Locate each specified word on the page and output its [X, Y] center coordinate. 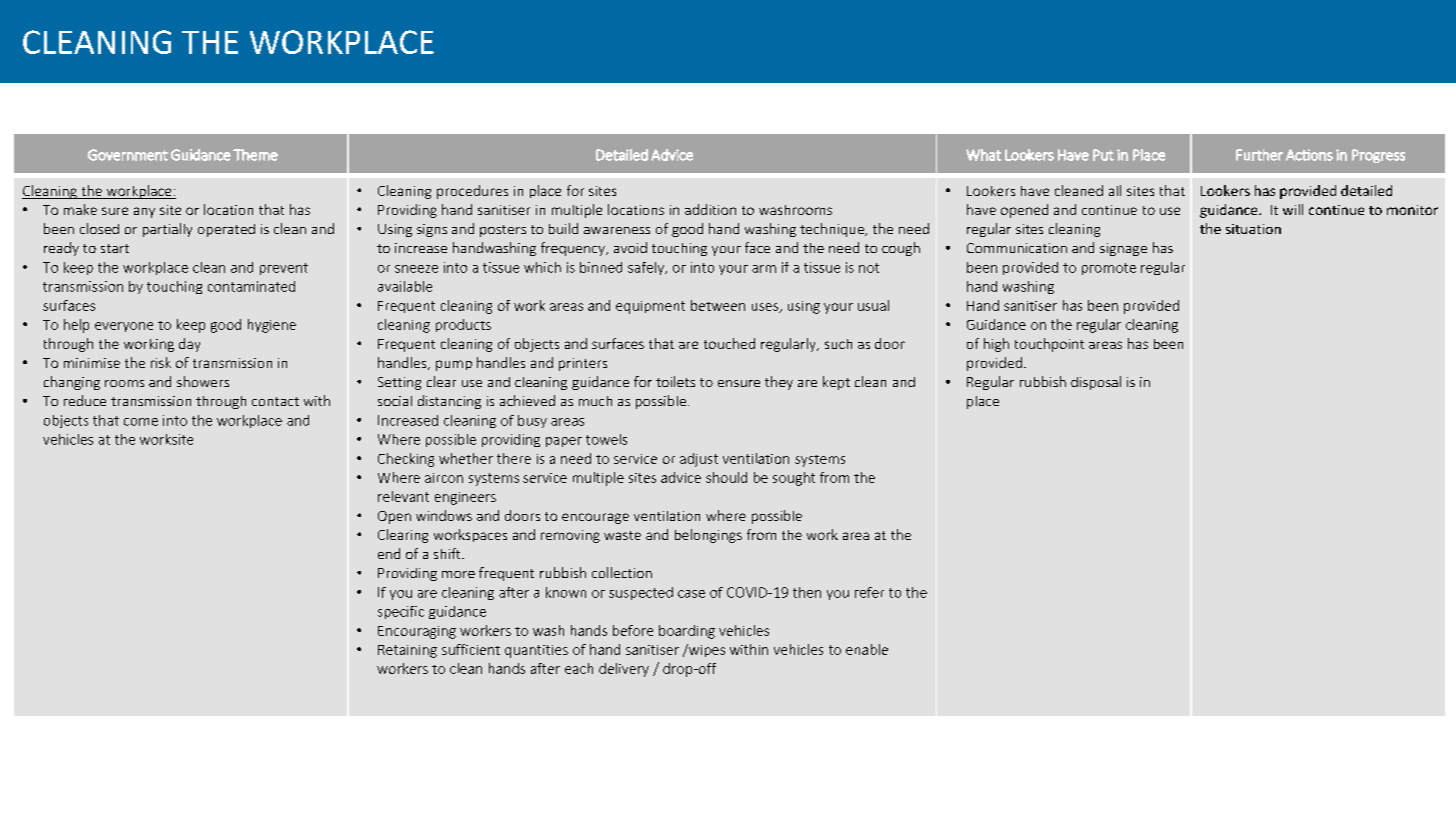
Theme [255, 155]
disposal [1096, 383]
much [595, 401]
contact [275, 401]
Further [1259, 155]
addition [710, 209]
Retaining [407, 651]
